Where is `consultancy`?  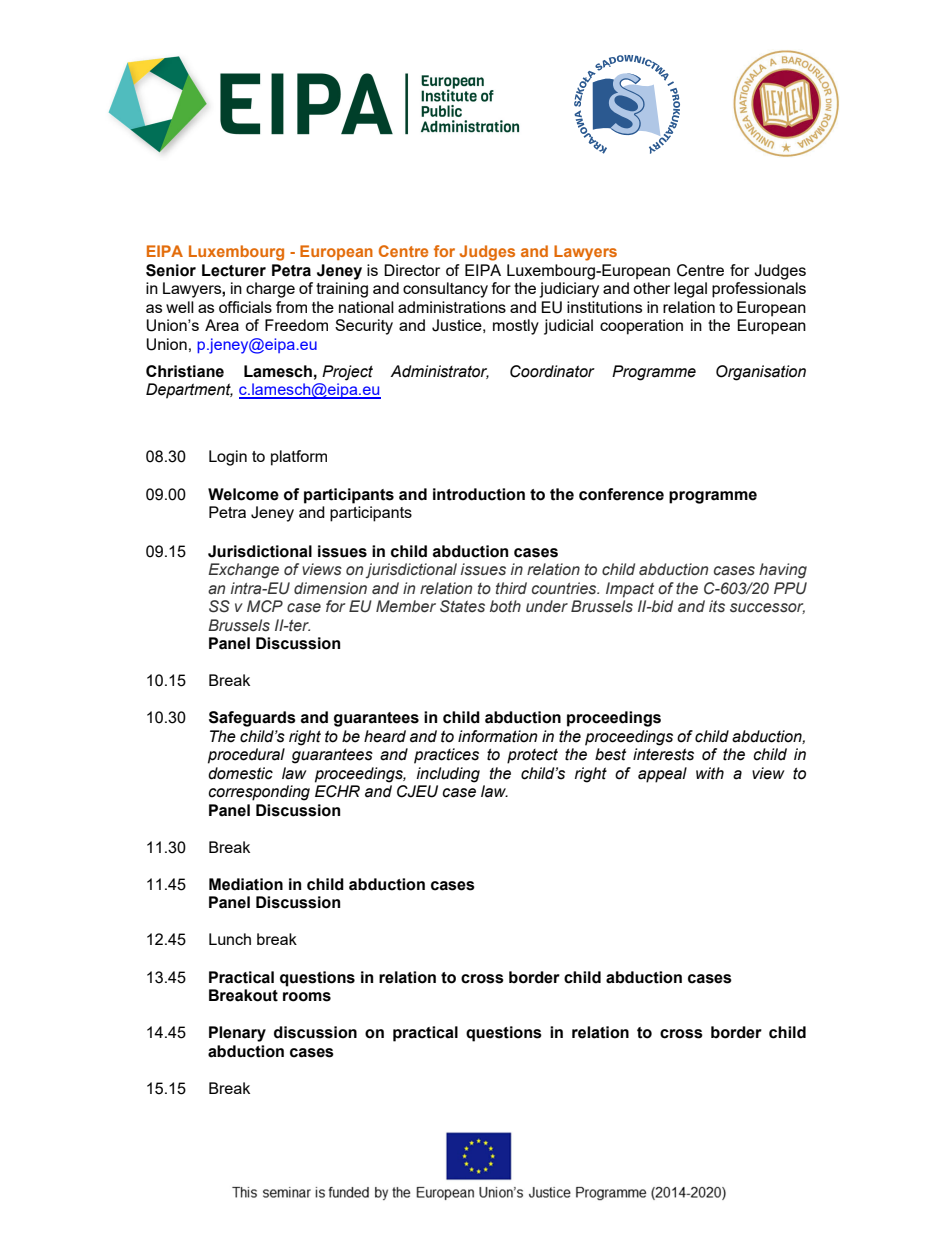
consultancy is located at coordinates (445, 290).
